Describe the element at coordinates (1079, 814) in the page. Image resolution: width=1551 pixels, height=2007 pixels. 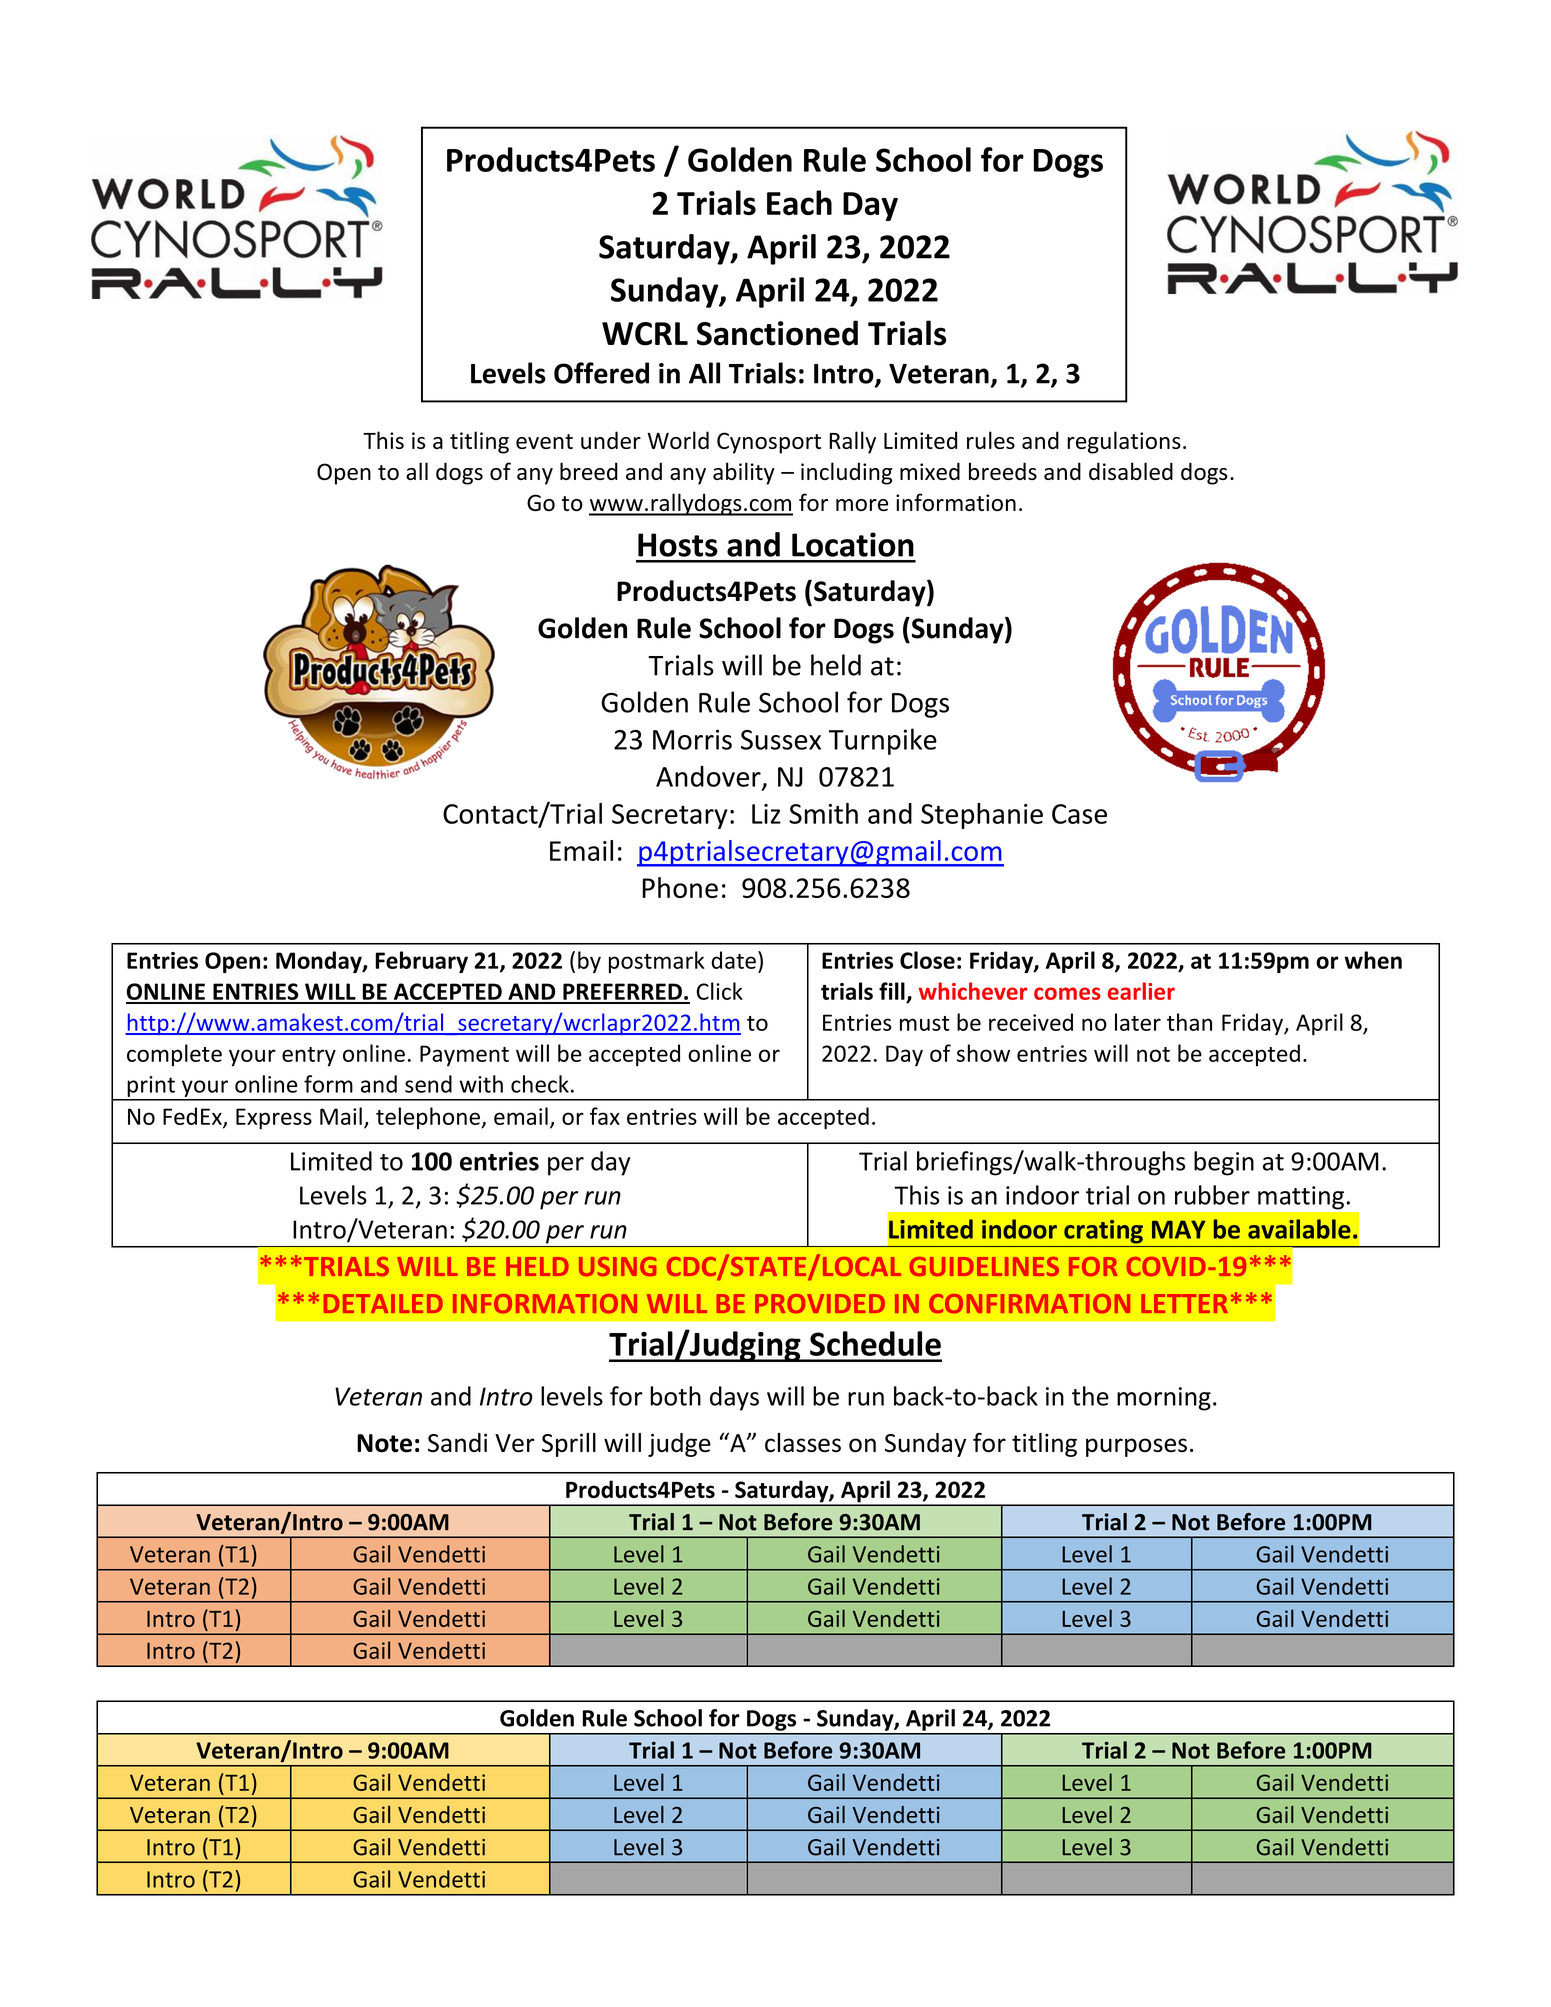
I see `Case` at that location.
